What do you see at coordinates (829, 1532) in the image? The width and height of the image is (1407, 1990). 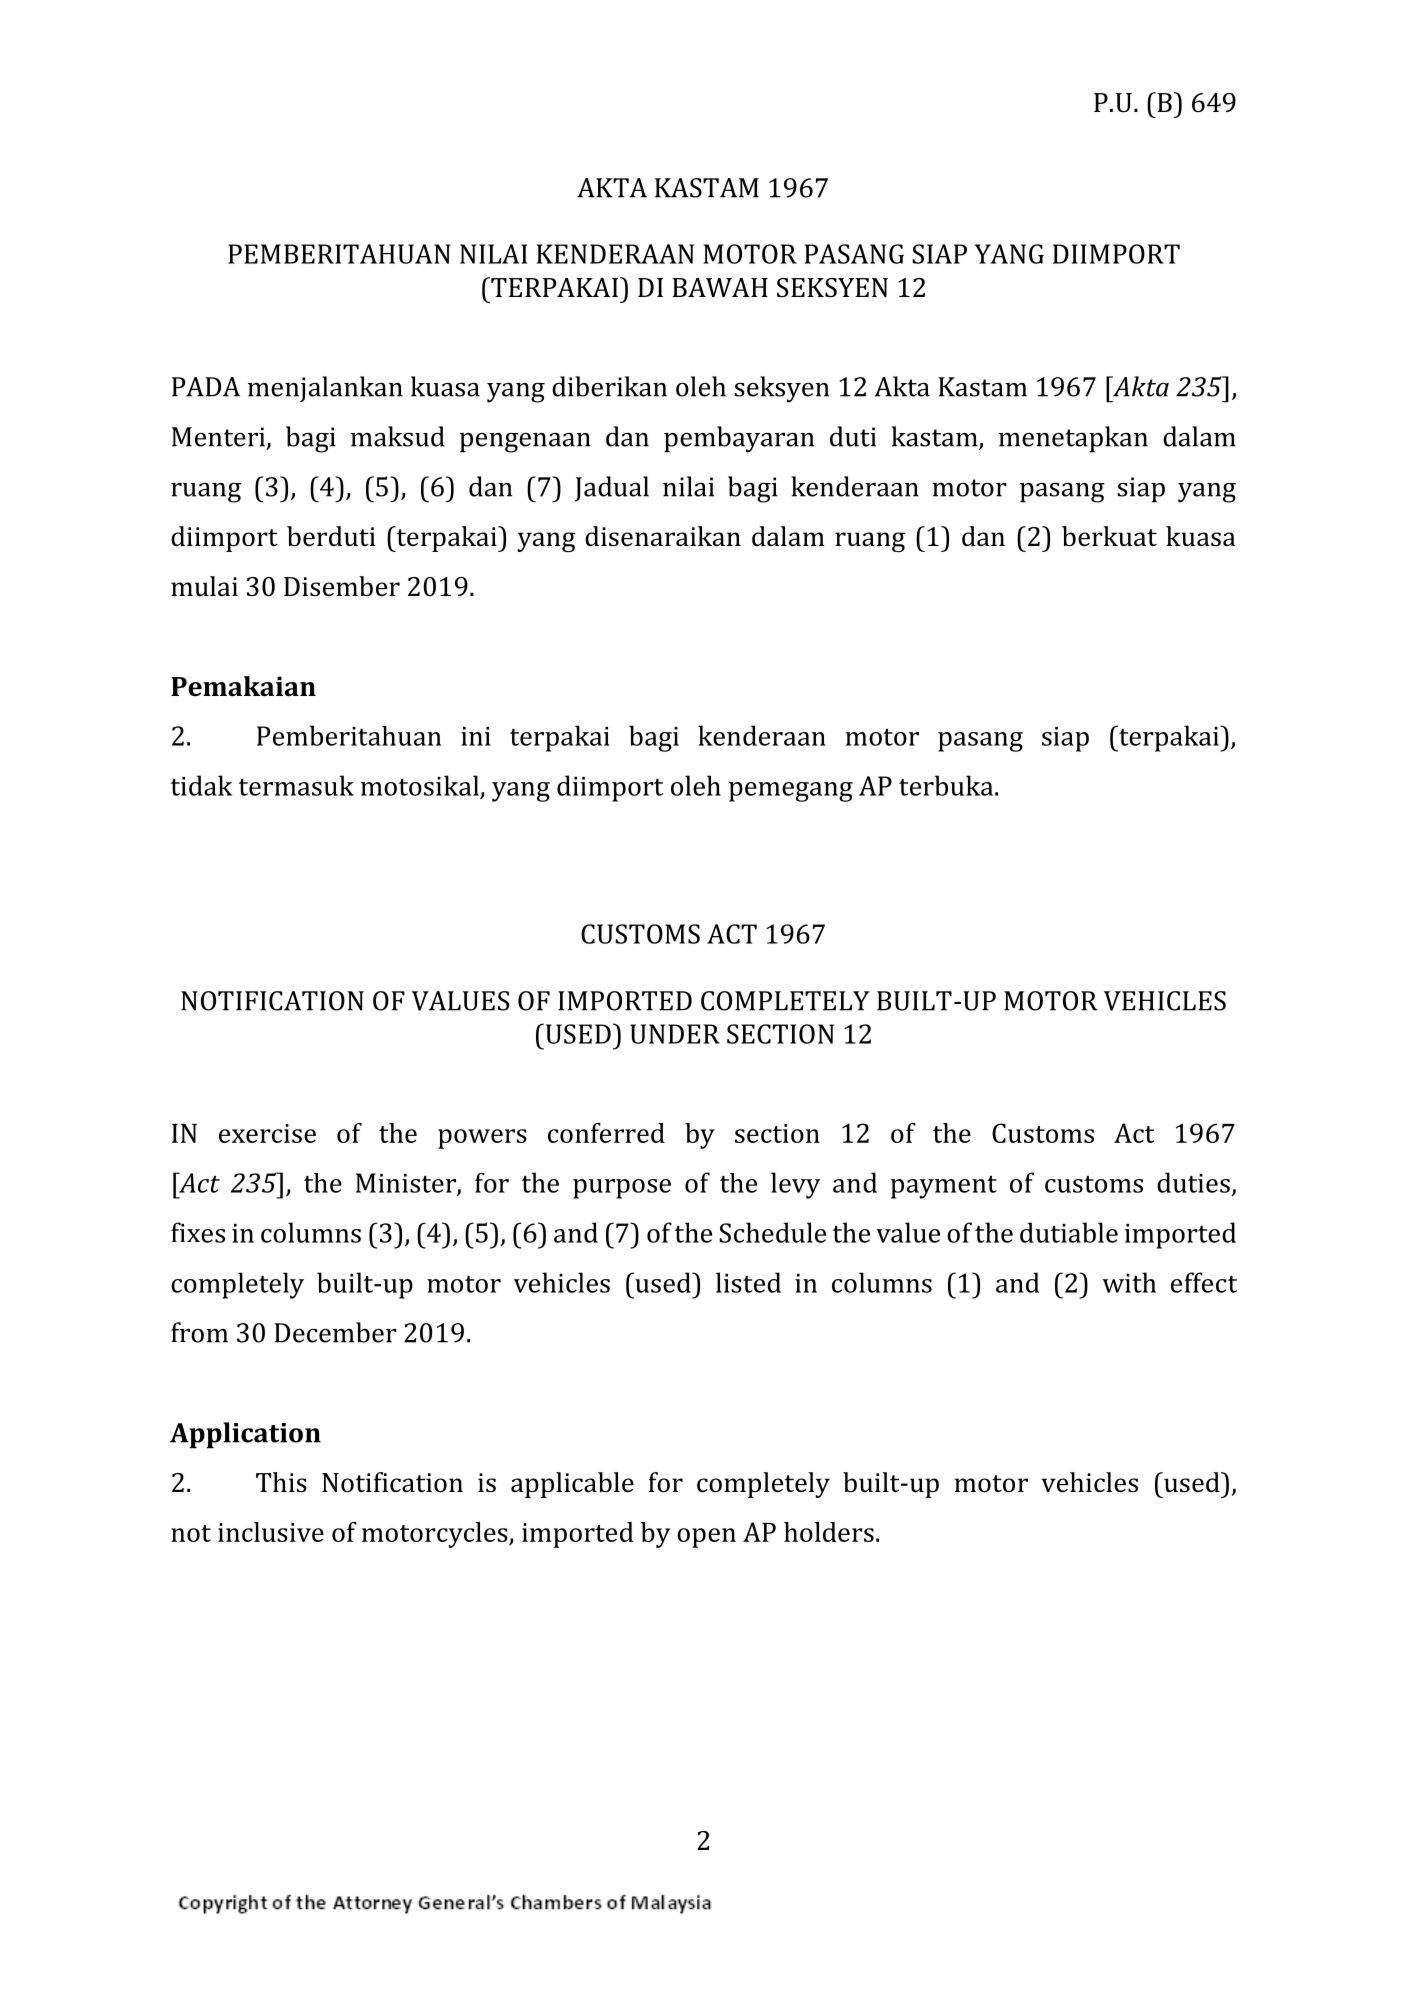 I see `holders` at bounding box center [829, 1532].
